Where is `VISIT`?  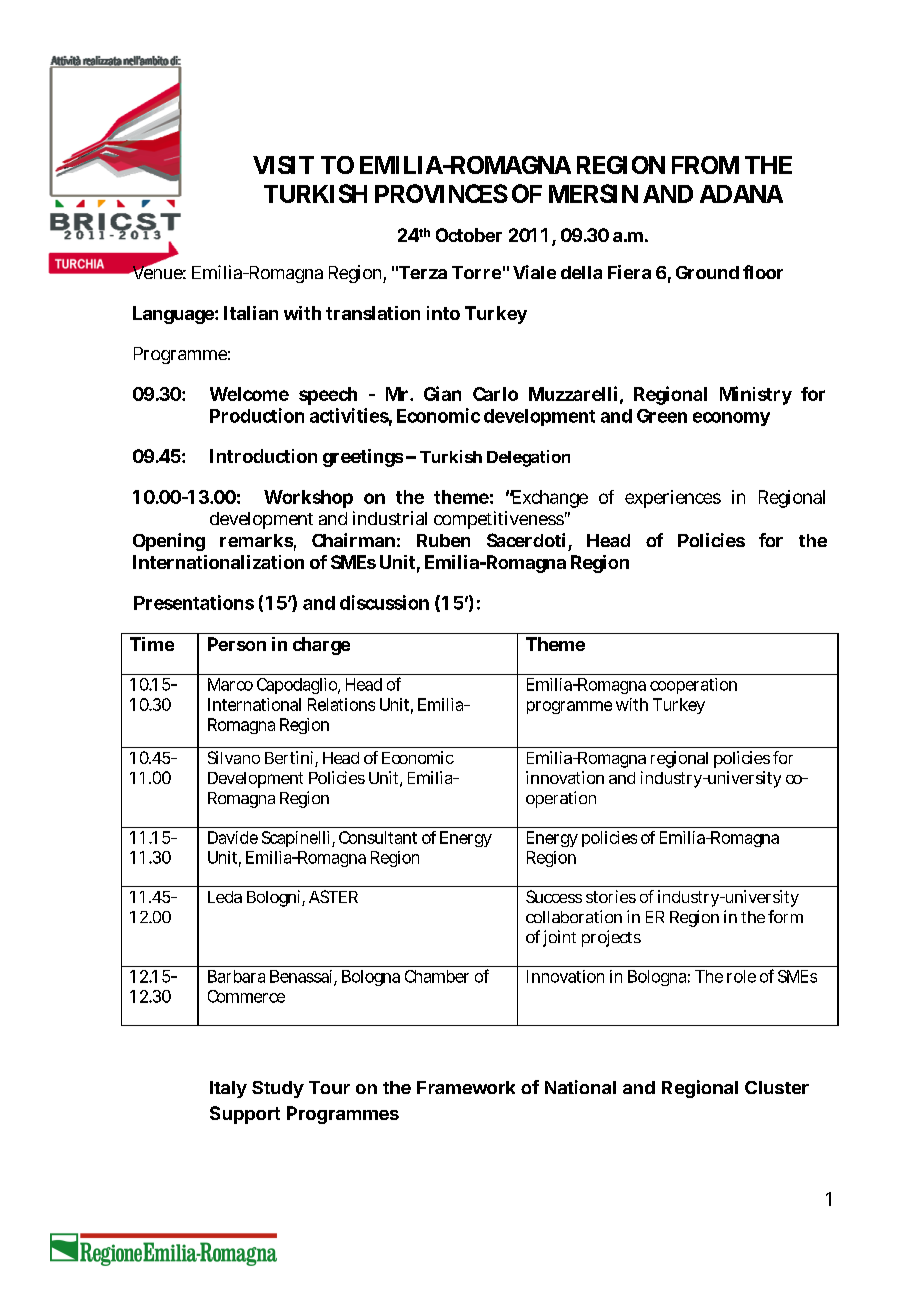
VISIT is located at coordinates (283, 165).
